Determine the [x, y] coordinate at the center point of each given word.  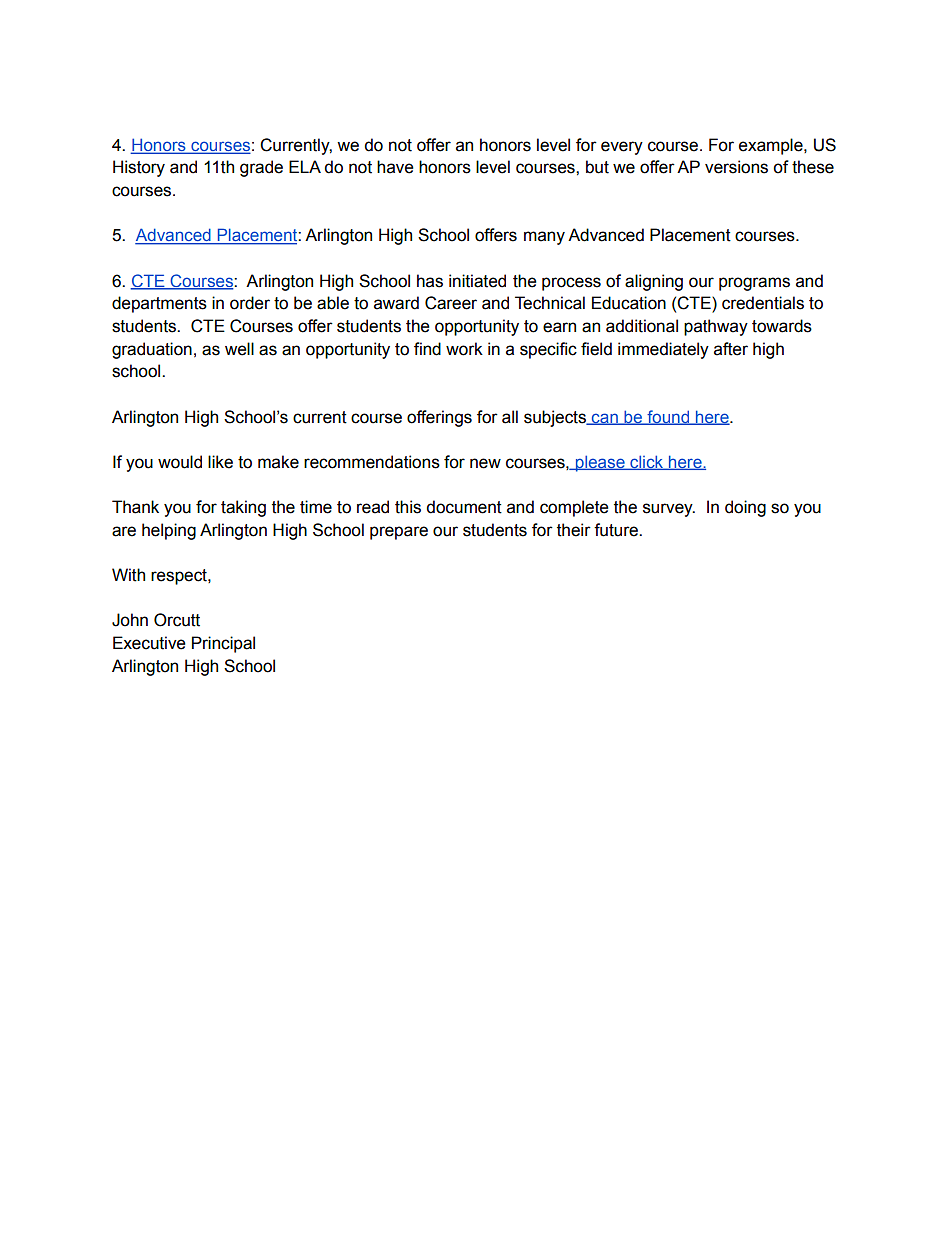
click [647, 462]
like [220, 462]
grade [261, 168]
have [395, 167]
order [250, 303]
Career [451, 303]
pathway [716, 327]
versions [736, 167]
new [485, 463]
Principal [223, 644]
